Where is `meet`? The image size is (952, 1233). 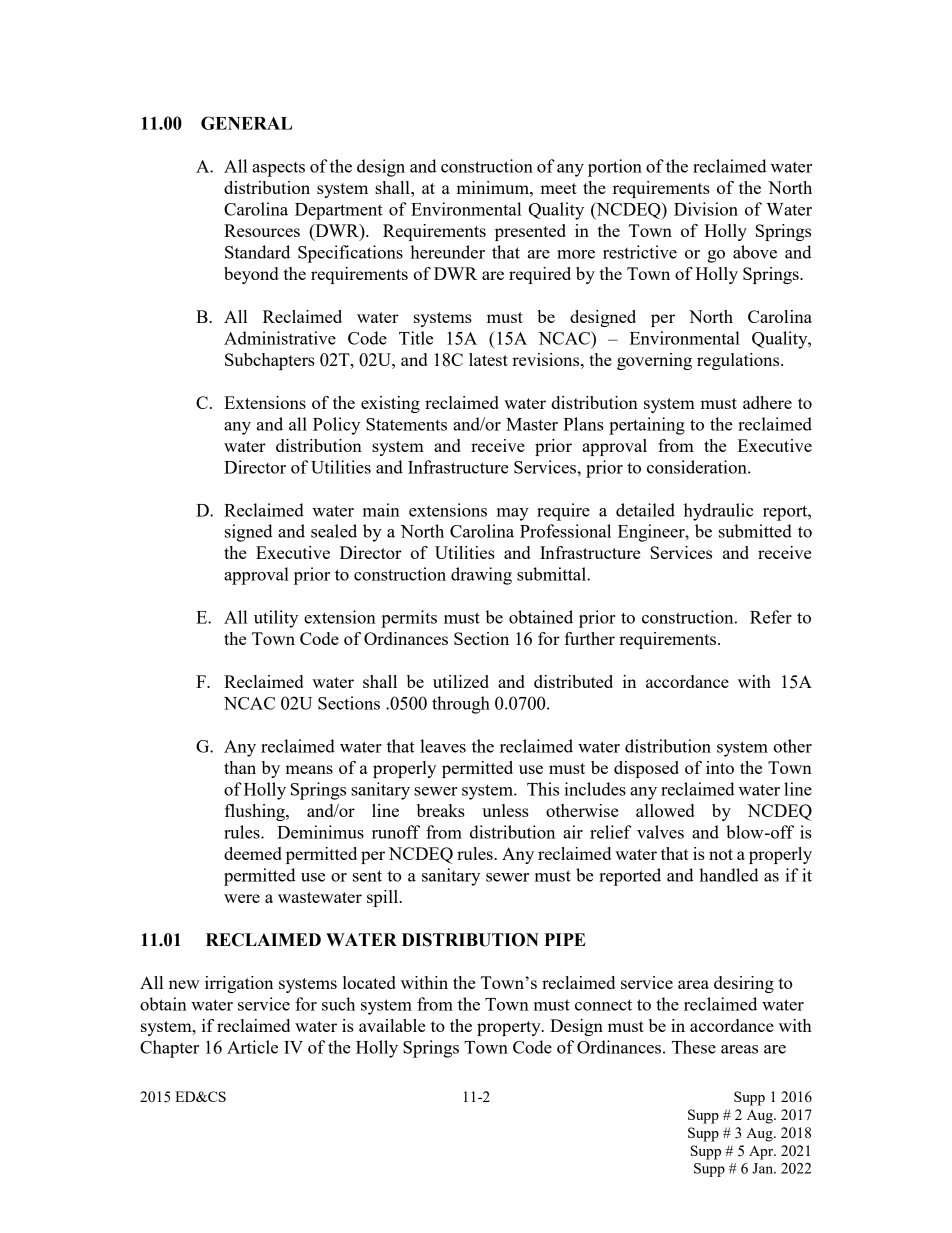
meet is located at coordinates (558, 188).
